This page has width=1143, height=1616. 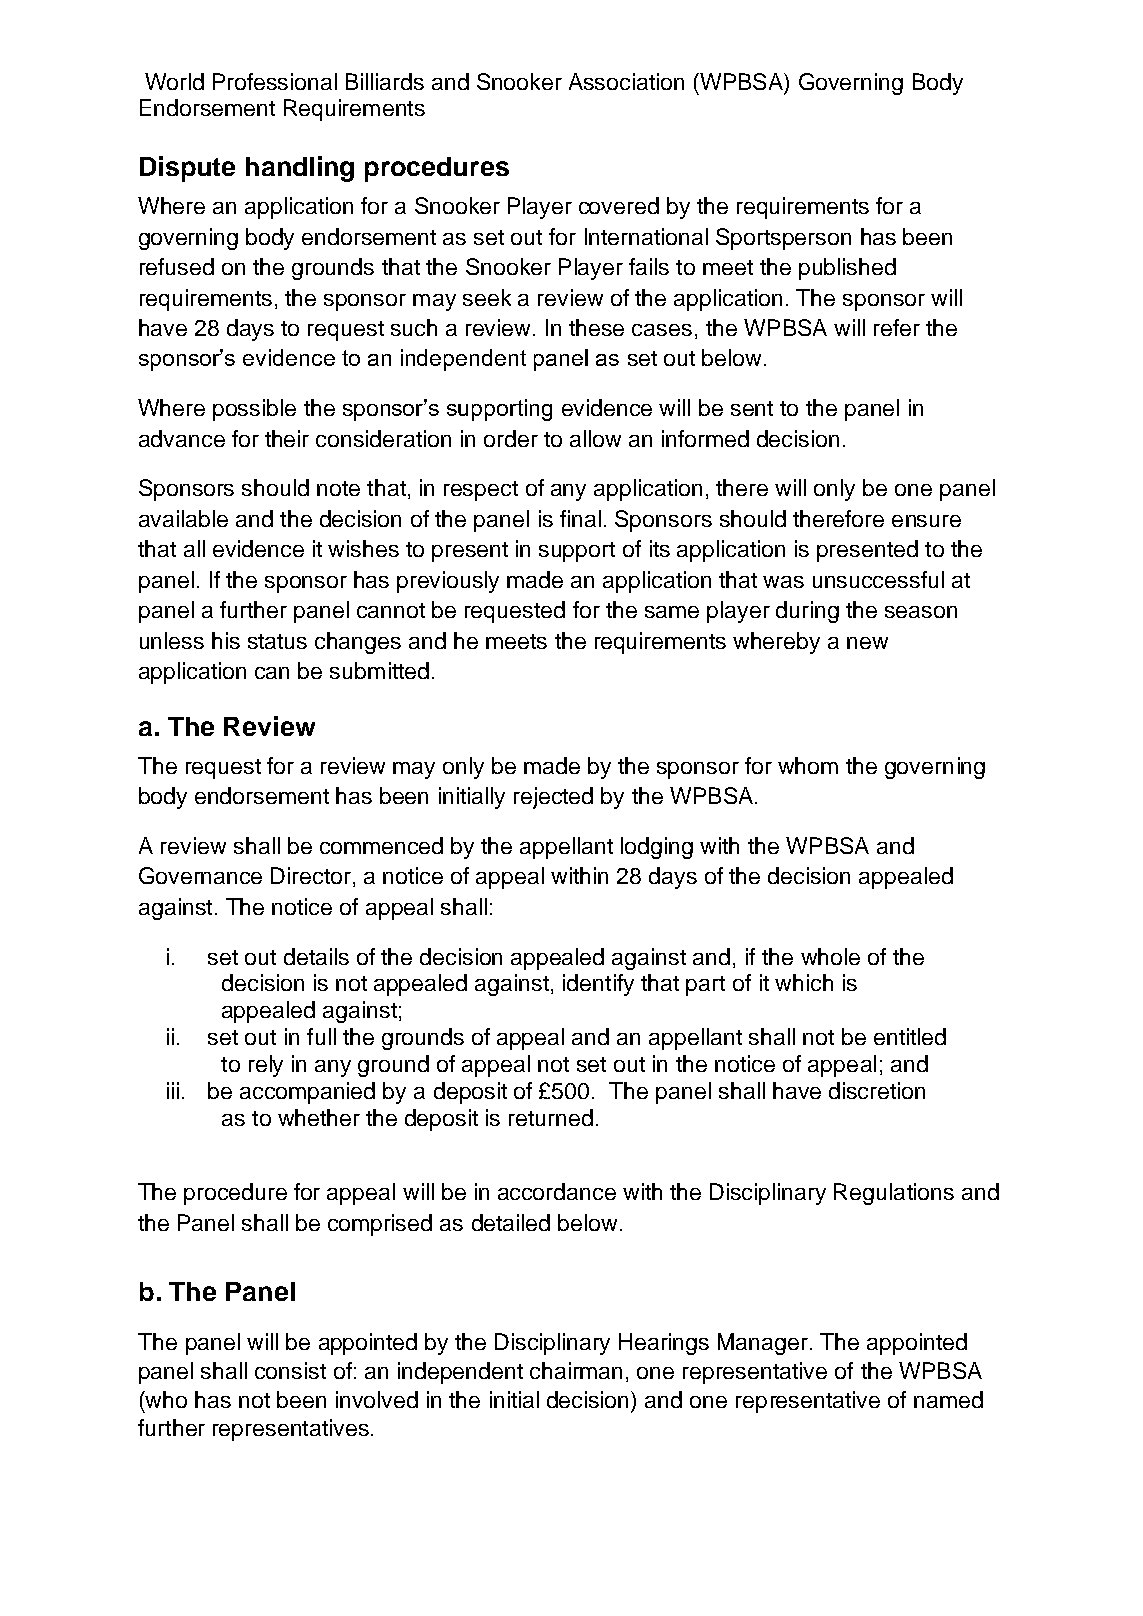 I want to click on rejected, so click(x=553, y=798).
